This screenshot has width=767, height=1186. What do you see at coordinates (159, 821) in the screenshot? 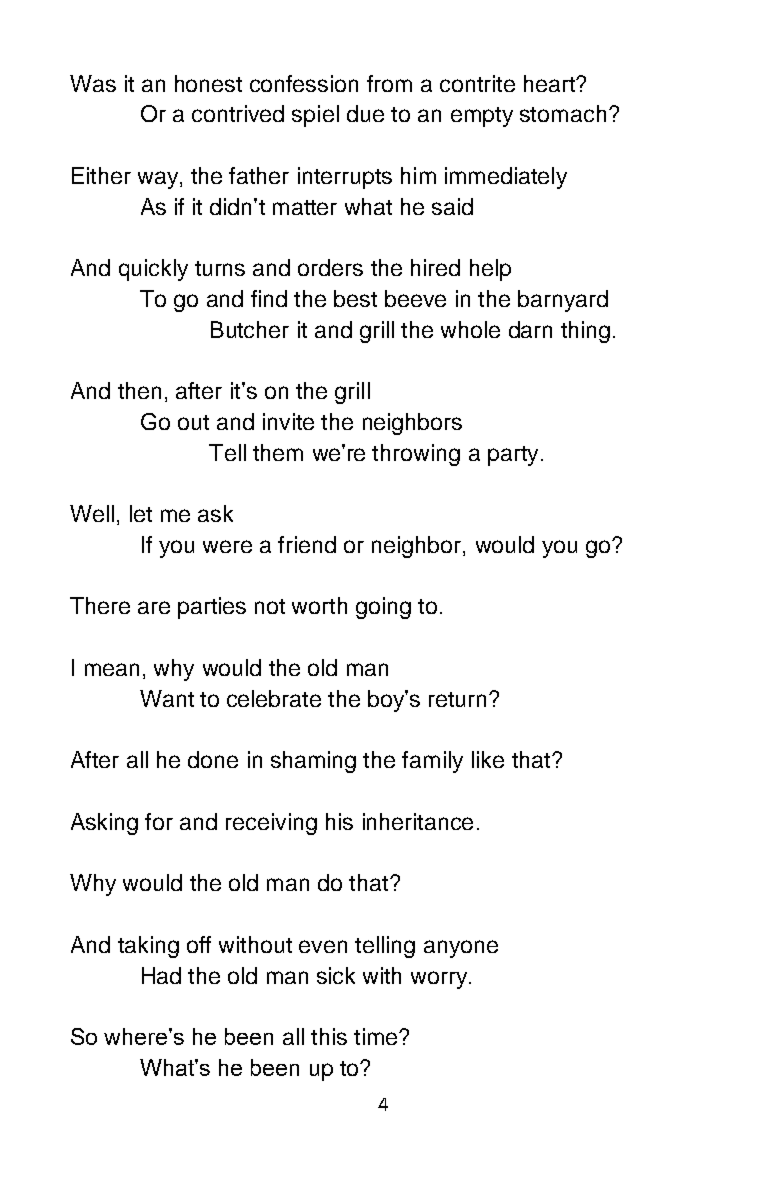
I see `for` at bounding box center [159, 821].
